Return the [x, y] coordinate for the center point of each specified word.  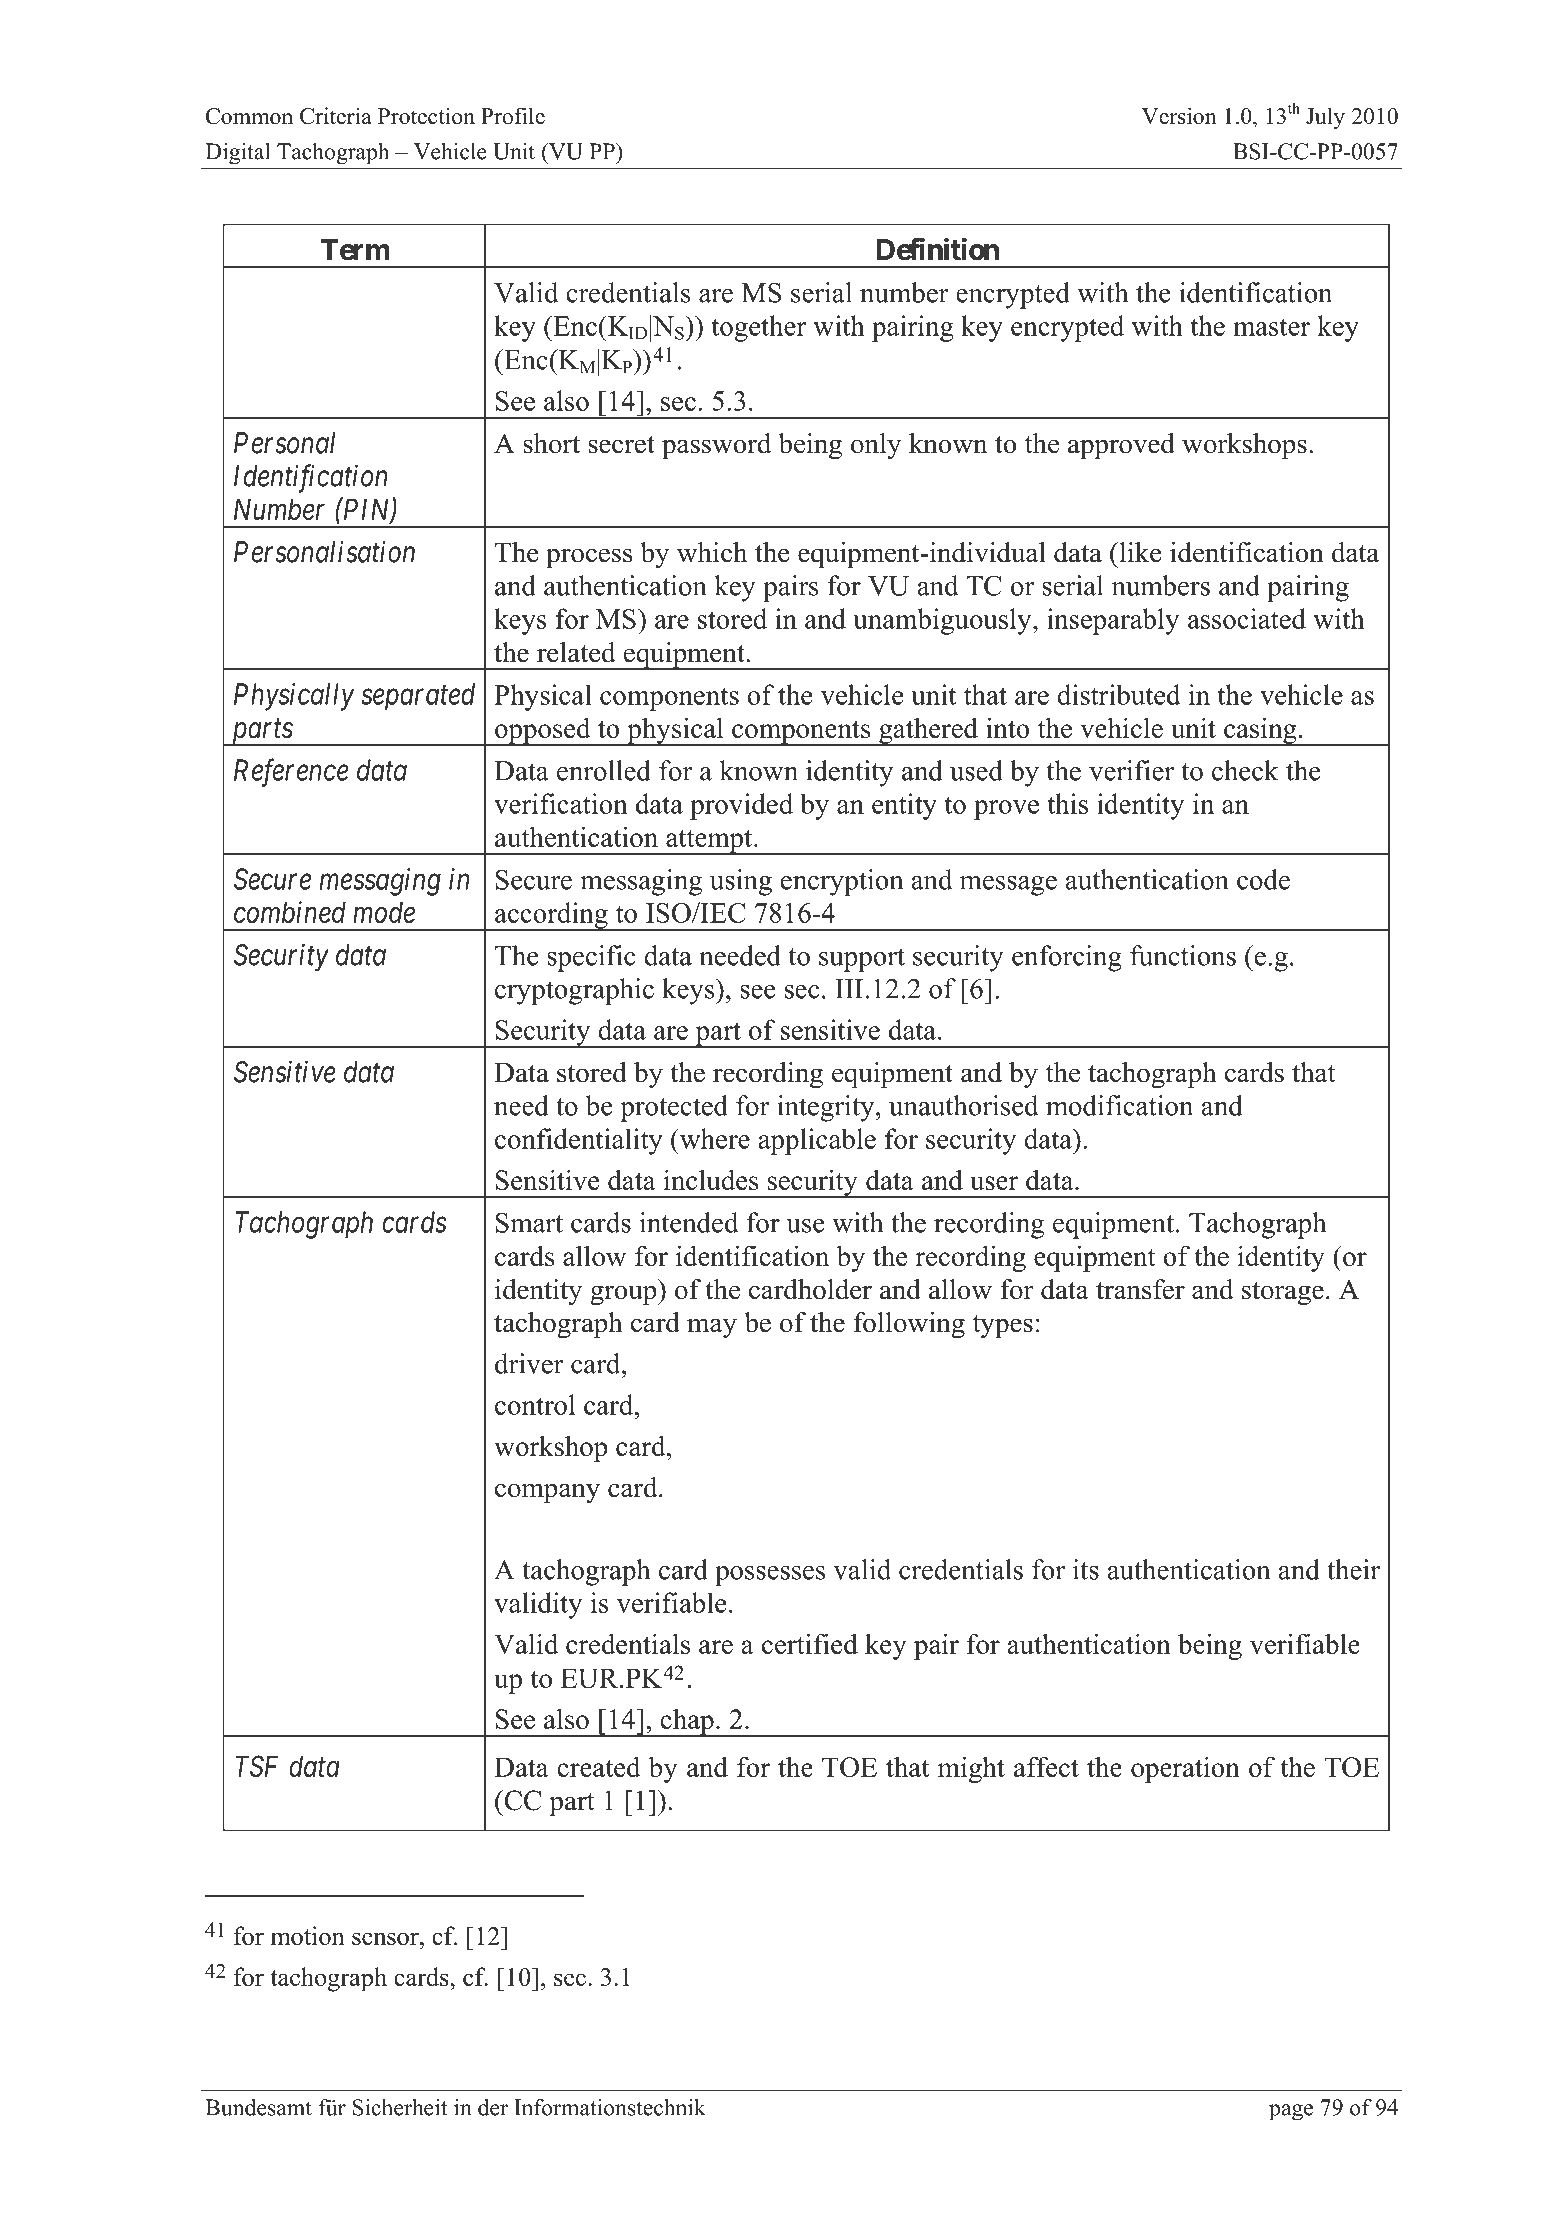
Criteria [336, 116]
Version [1179, 116]
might [971, 1769]
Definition [938, 249]
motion [307, 1935]
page [1291, 2112]
